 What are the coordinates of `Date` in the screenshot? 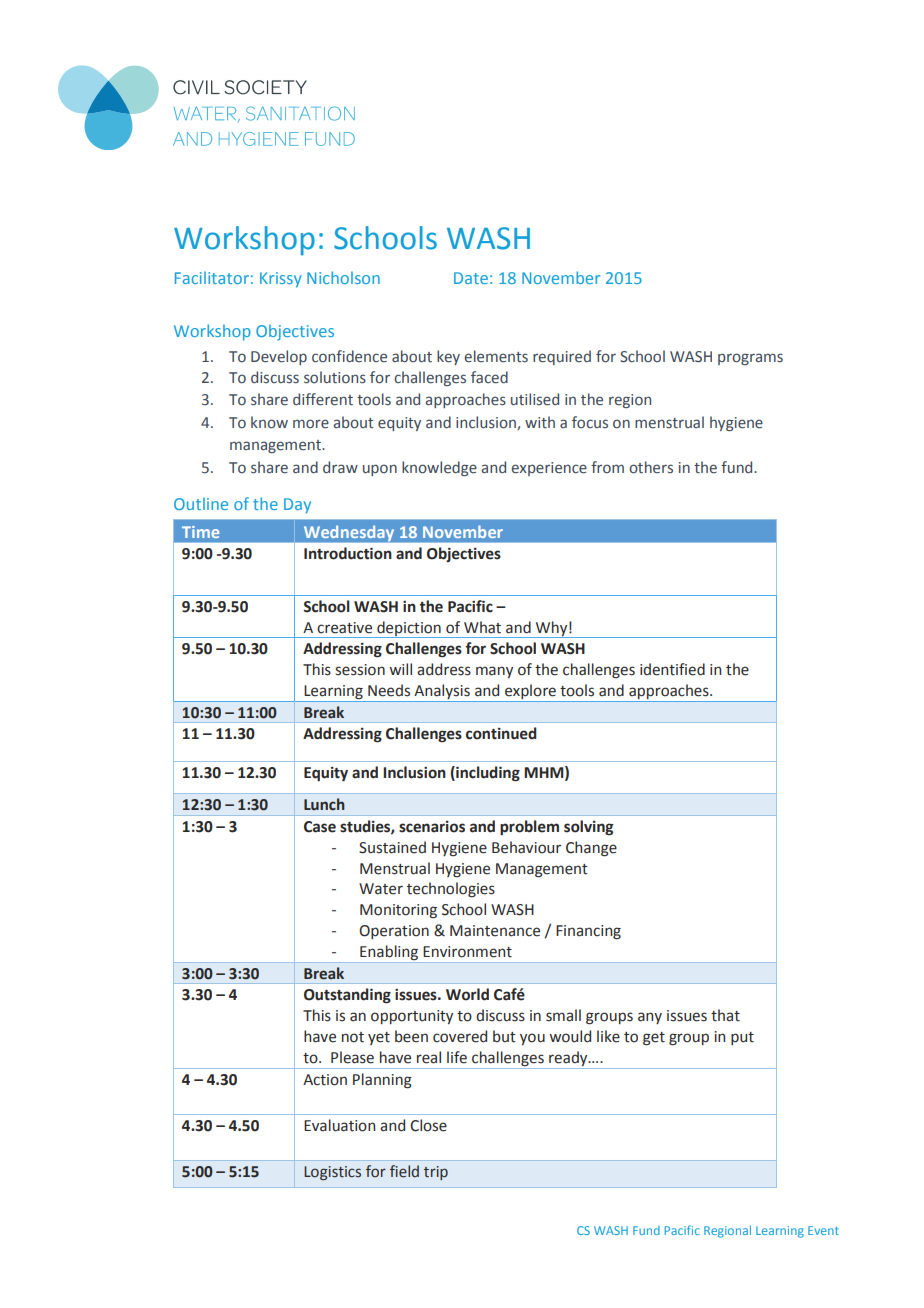 It's located at (471, 278).
